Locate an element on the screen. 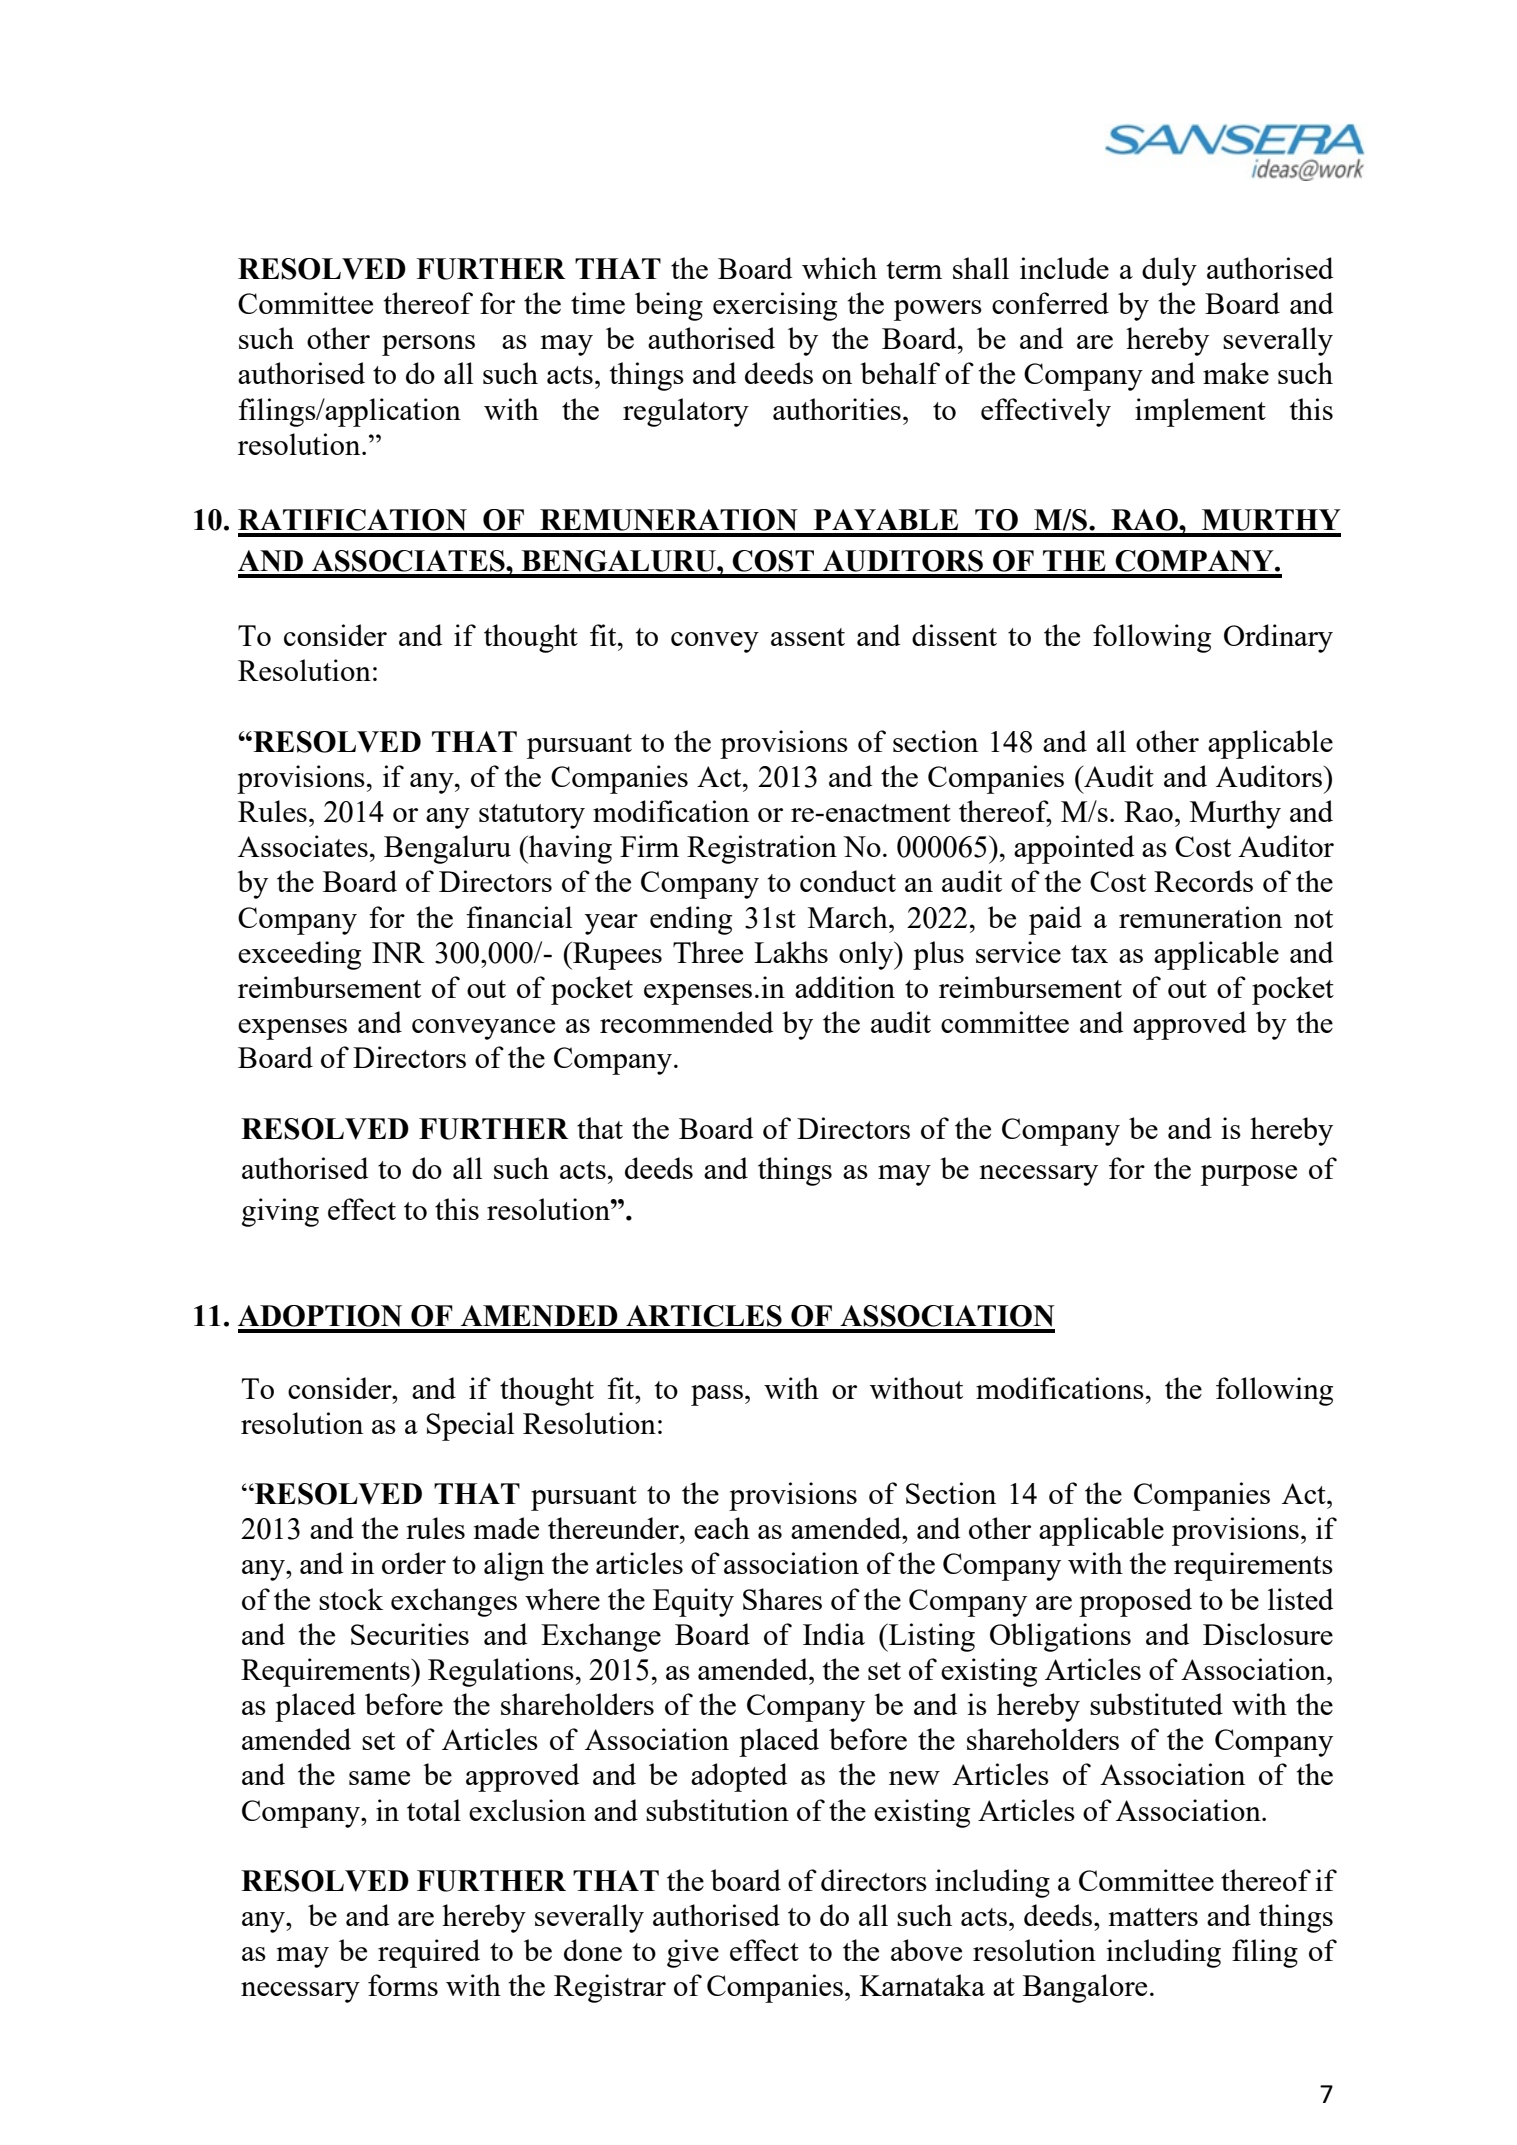 Image resolution: width=1517 pixels, height=2145 pixels. required is located at coordinates (429, 1953).
